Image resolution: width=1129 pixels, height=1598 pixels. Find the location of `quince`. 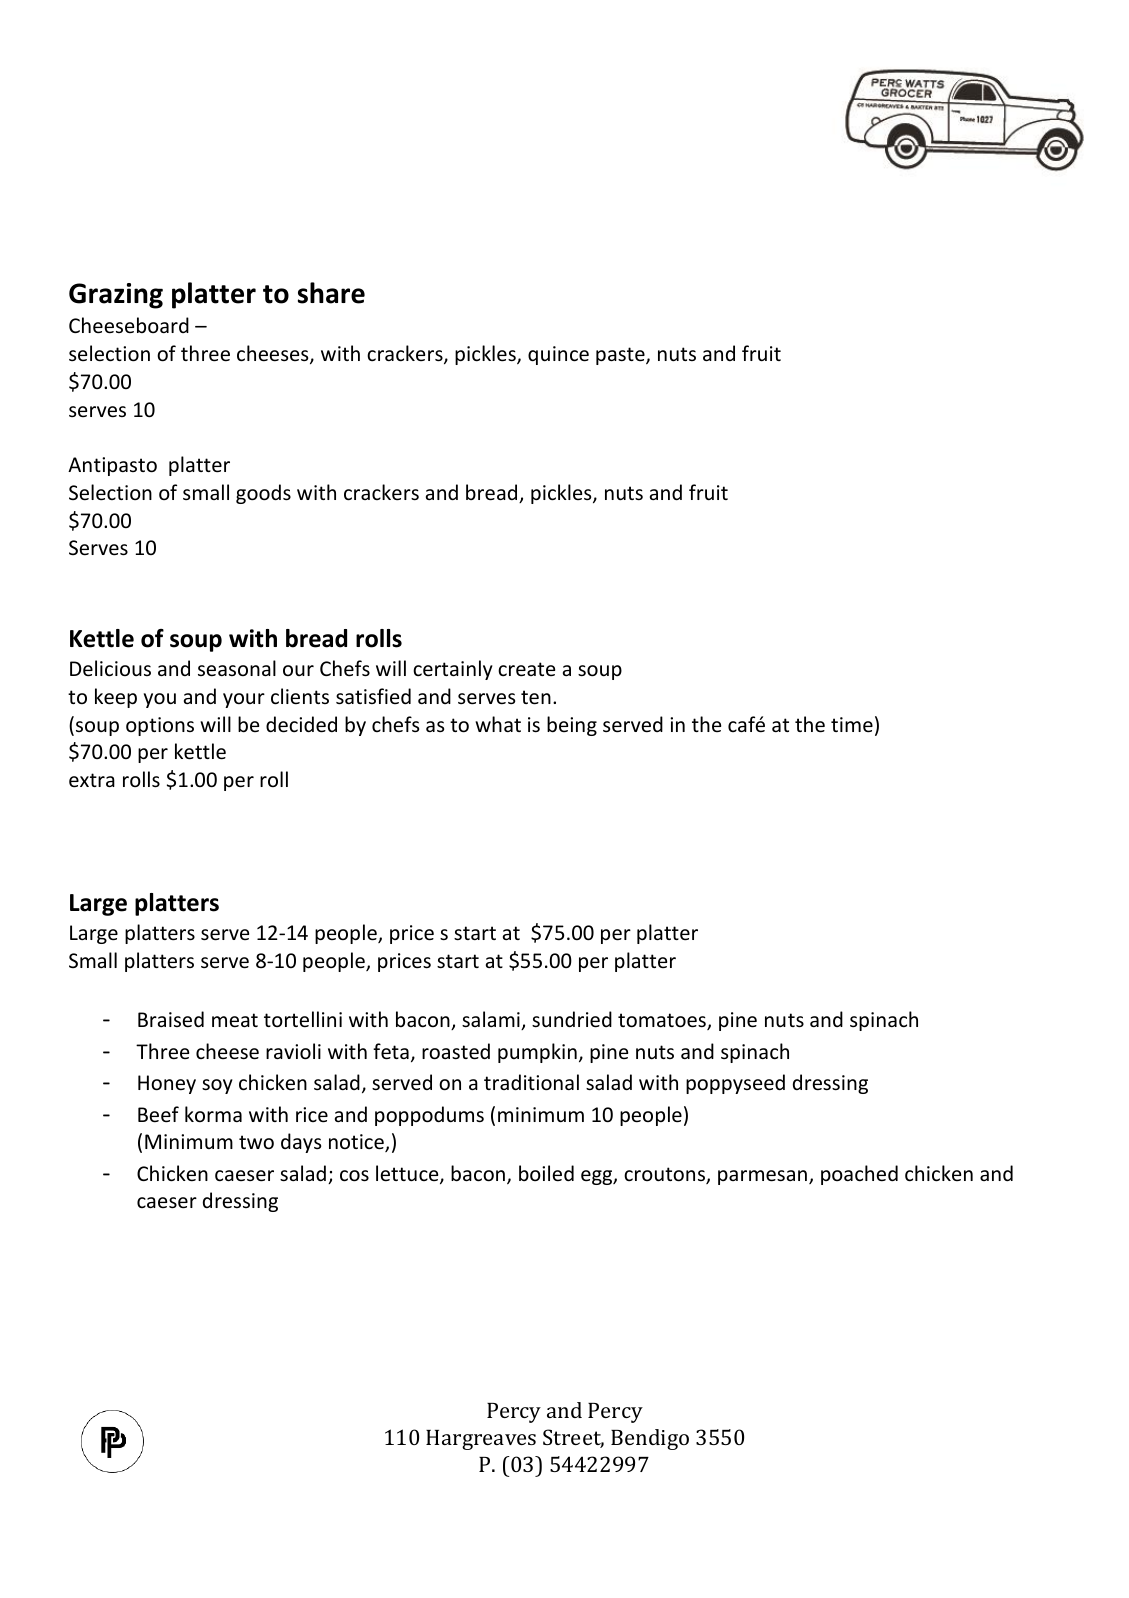

quince is located at coordinates (558, 355).
